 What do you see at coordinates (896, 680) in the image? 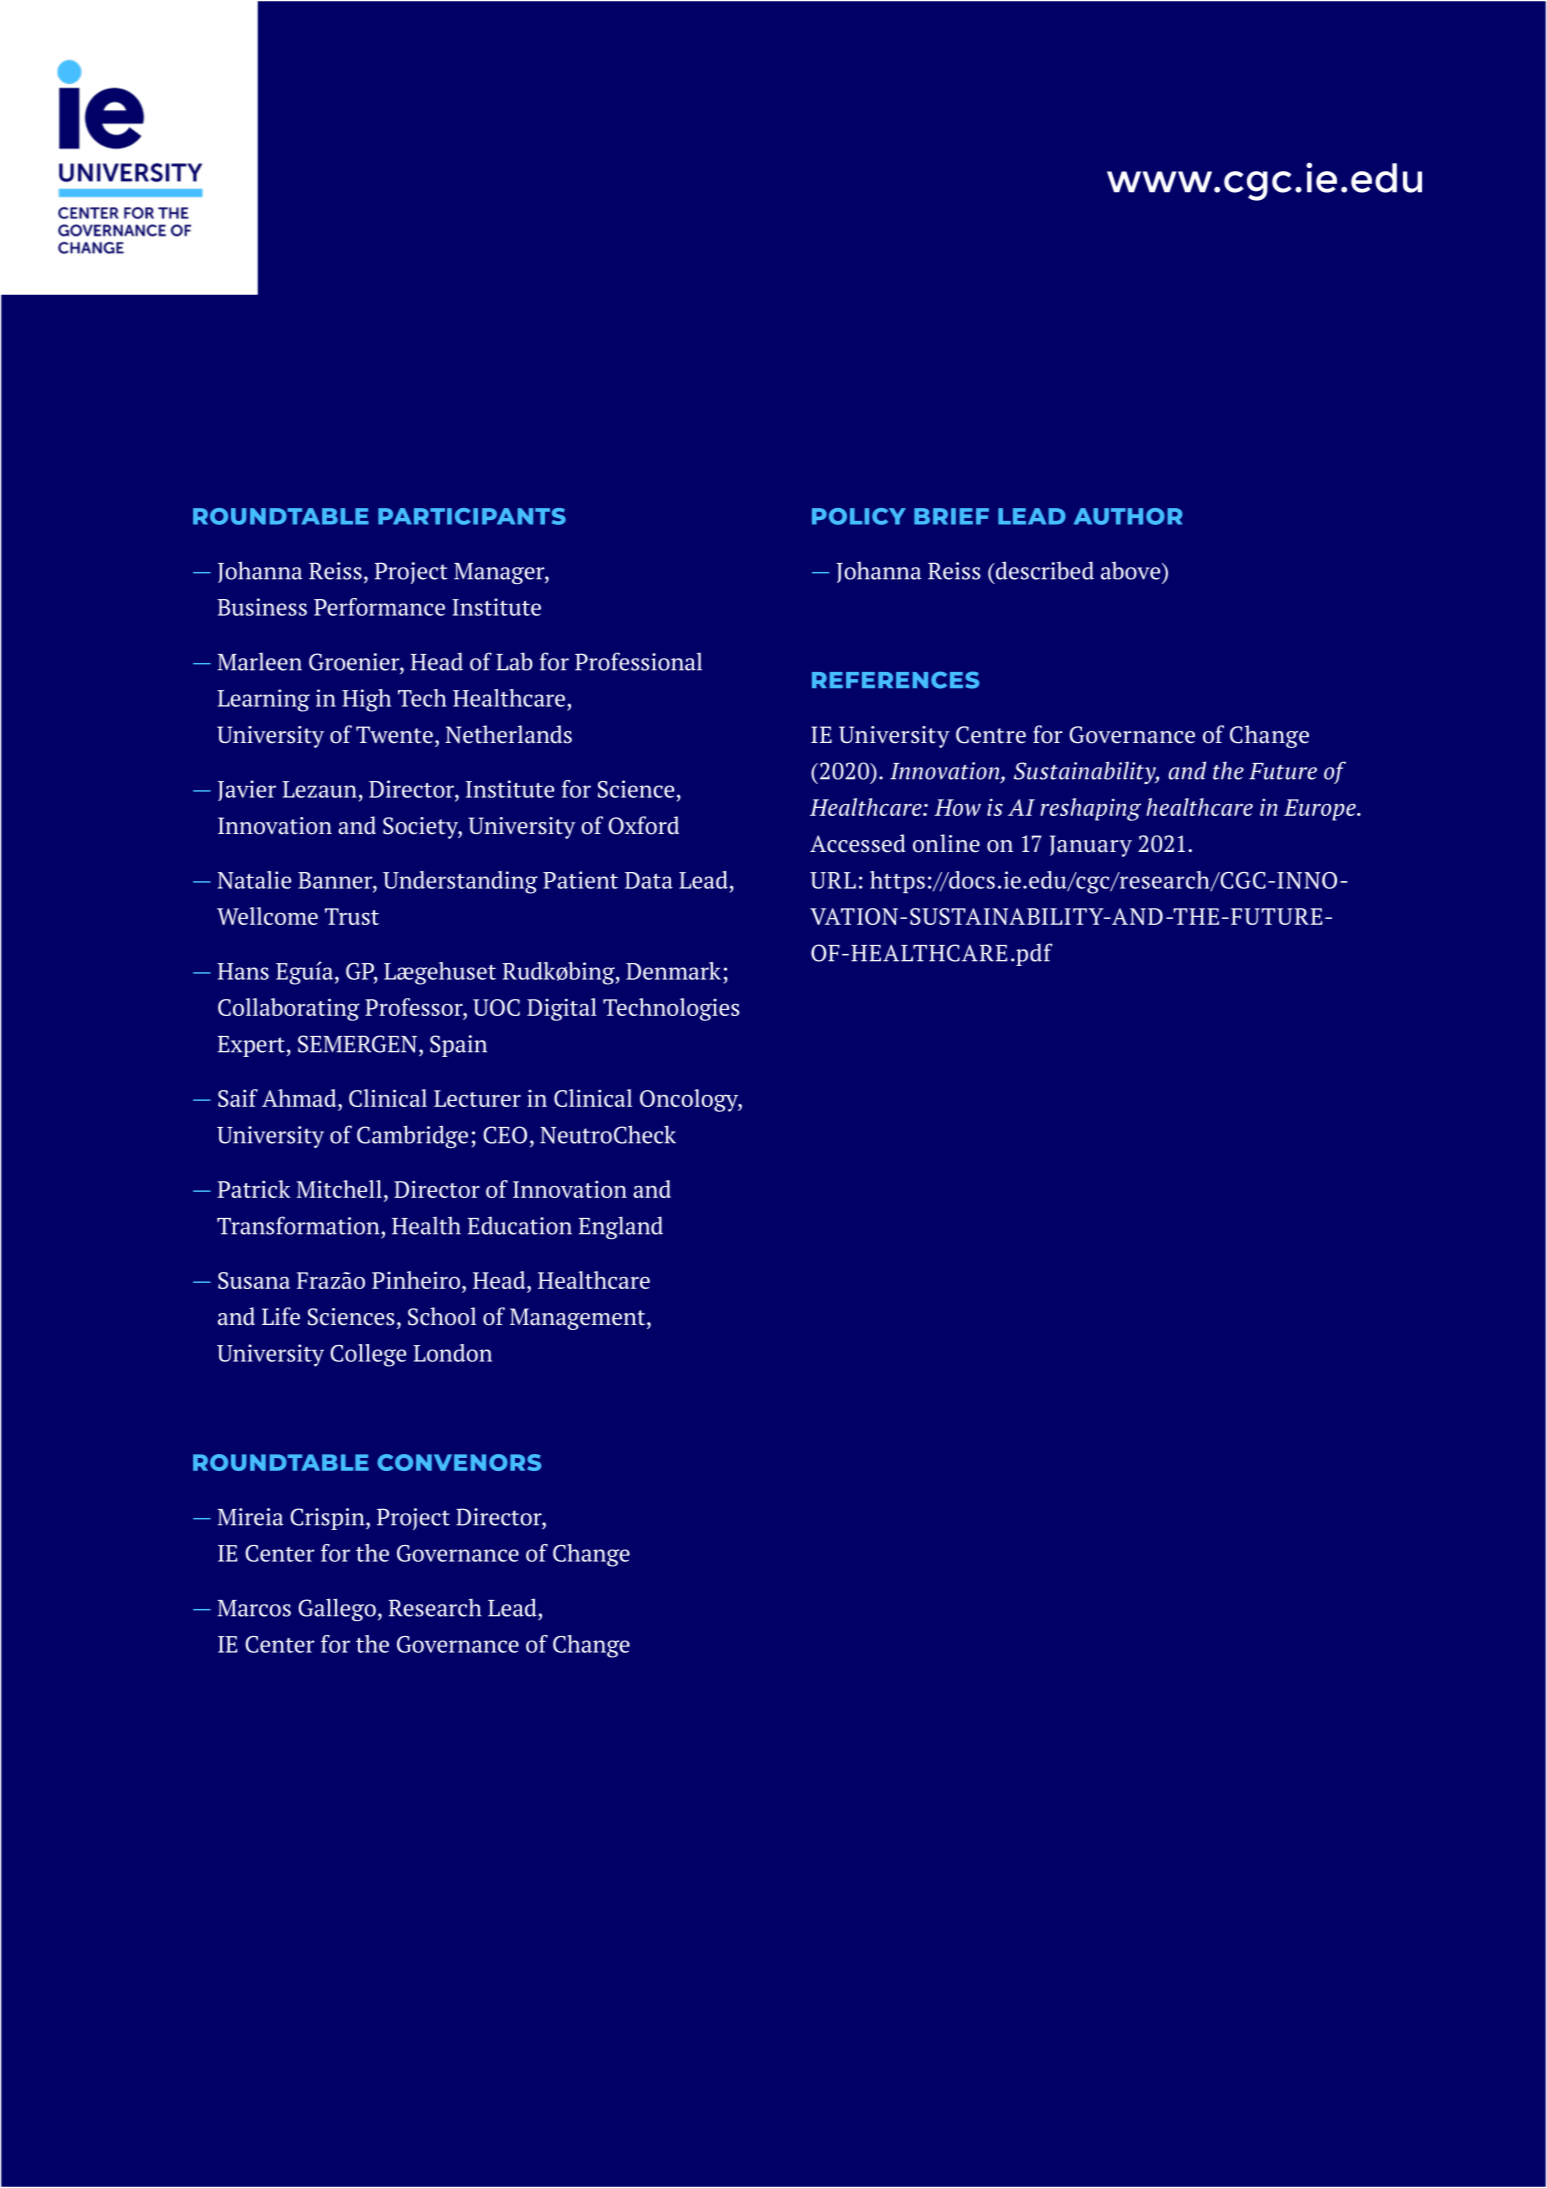
I see `REFERENCES` at bounding box center [896, 680].
